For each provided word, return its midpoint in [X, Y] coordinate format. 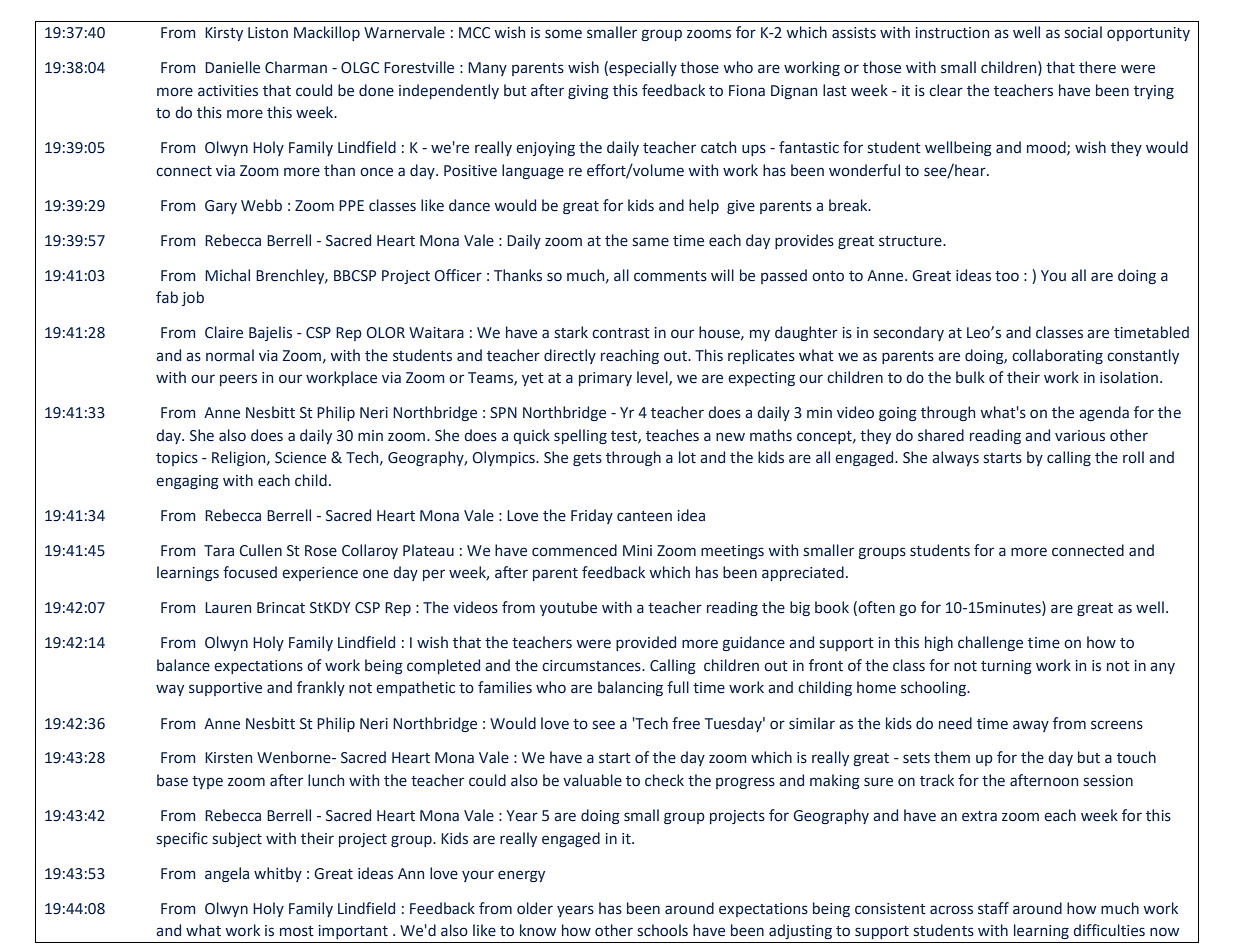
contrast [621, 333]
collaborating [1057, 356]
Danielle [232, 67]
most [297, 931]
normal [230, 355]
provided [646, 643]
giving [588, 92]
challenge [990, 643]
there [1097, 67]
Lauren [228, 608]
